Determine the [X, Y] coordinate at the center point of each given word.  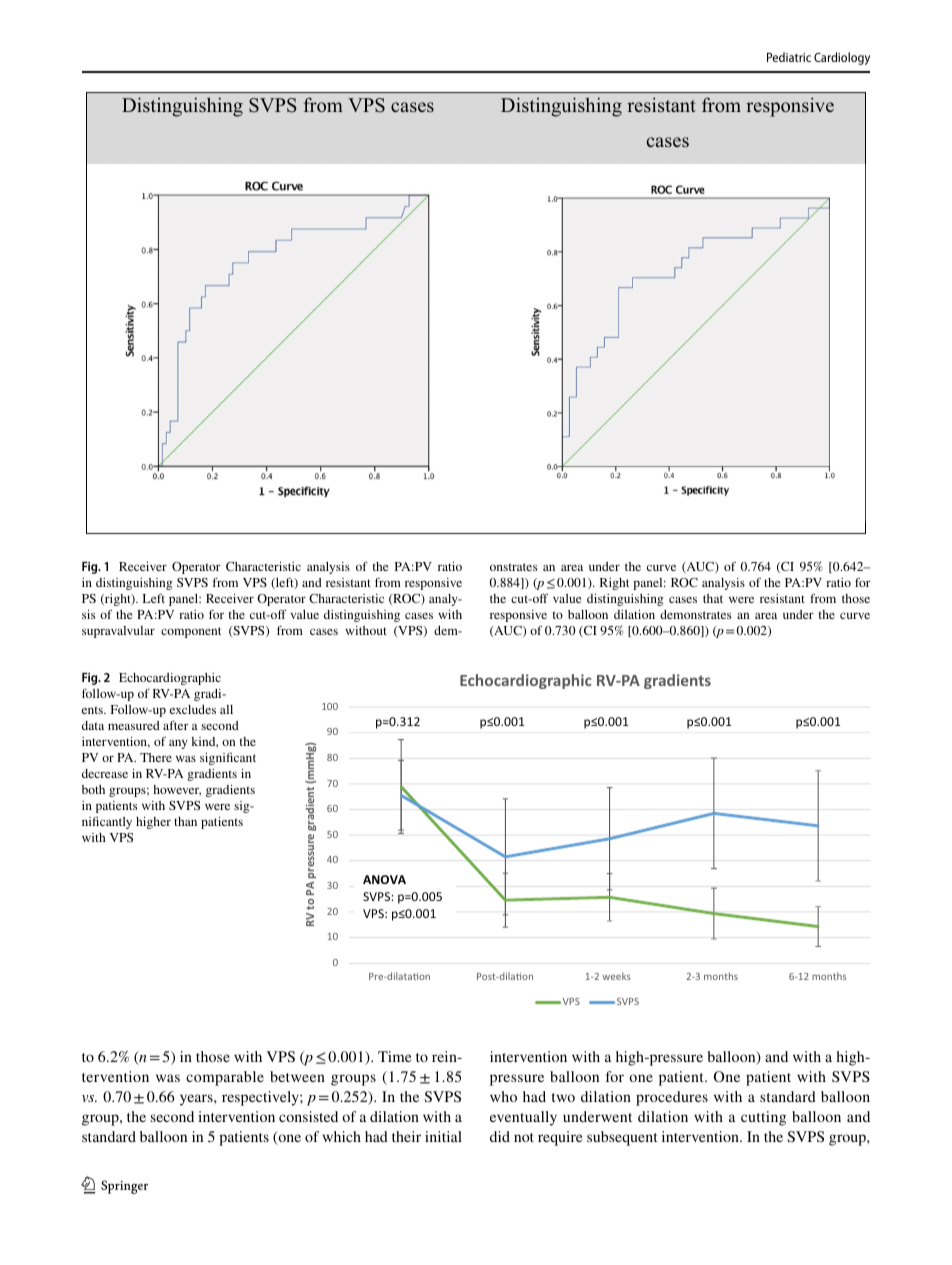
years [197, 1100]
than [185, 821]
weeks [616, 976]
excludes [193, 709]
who [503, 1096]
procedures [672, 1098]
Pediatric [789, 57]
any [178, 744]
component [191, 632]
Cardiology [842, 58]
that [713, 598]
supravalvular [118, 632]
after [176, 725]
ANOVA [384, 879]
